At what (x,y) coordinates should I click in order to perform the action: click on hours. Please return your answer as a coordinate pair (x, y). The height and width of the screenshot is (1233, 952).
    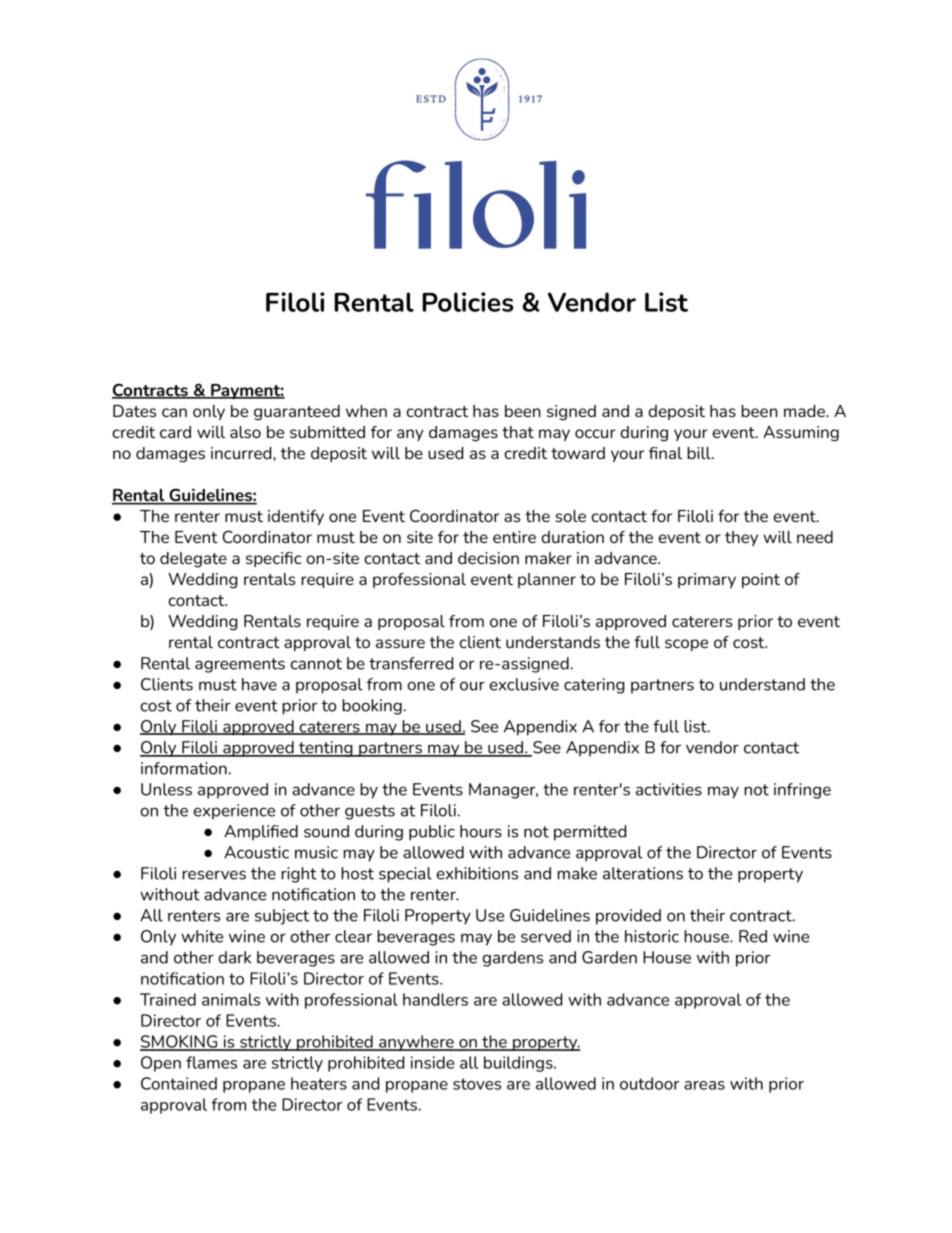
    Looking at the image, I should click on (481, 831).
